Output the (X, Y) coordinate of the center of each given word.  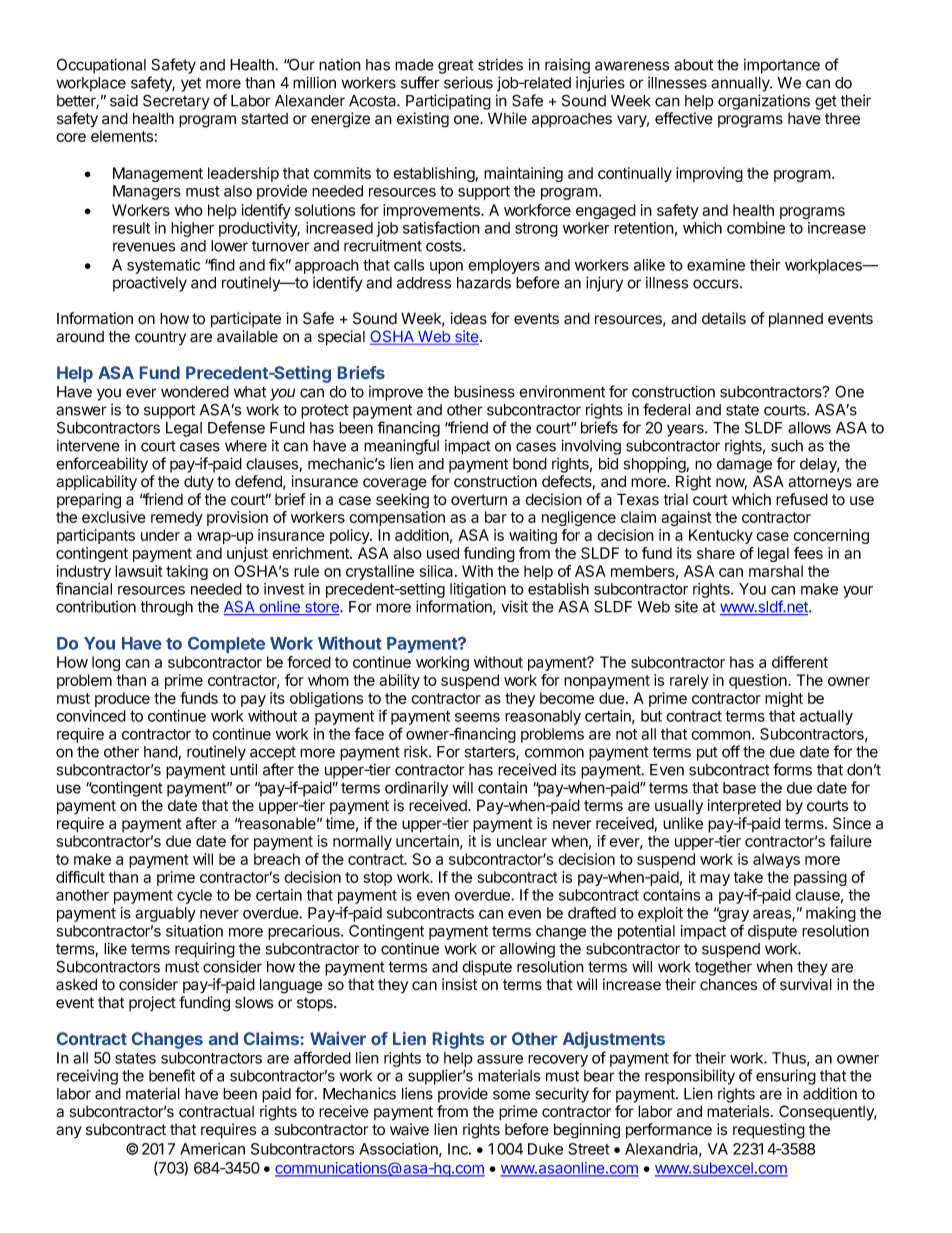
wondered (195, 392)
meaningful (401, 447)
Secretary (176, 102)
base (739, 788)
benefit (172, 1075)
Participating (448, 102)
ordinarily (416, 789)
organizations (764, 102)
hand (161, 753)
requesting (769, 1131)
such (787, 446)
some (511, 1095)
